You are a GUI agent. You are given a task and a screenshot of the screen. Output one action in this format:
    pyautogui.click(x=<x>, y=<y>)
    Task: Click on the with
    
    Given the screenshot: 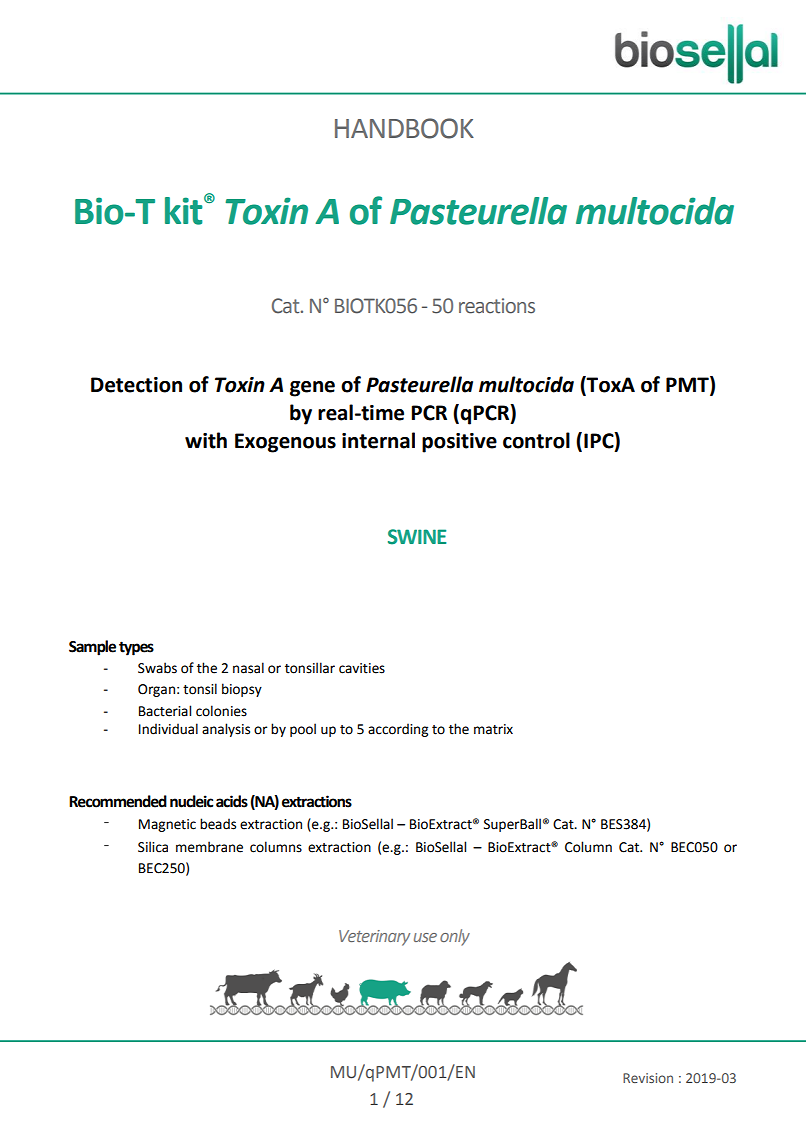 What is the action you would take?
    pyautogui.click(x=206, y=440)
